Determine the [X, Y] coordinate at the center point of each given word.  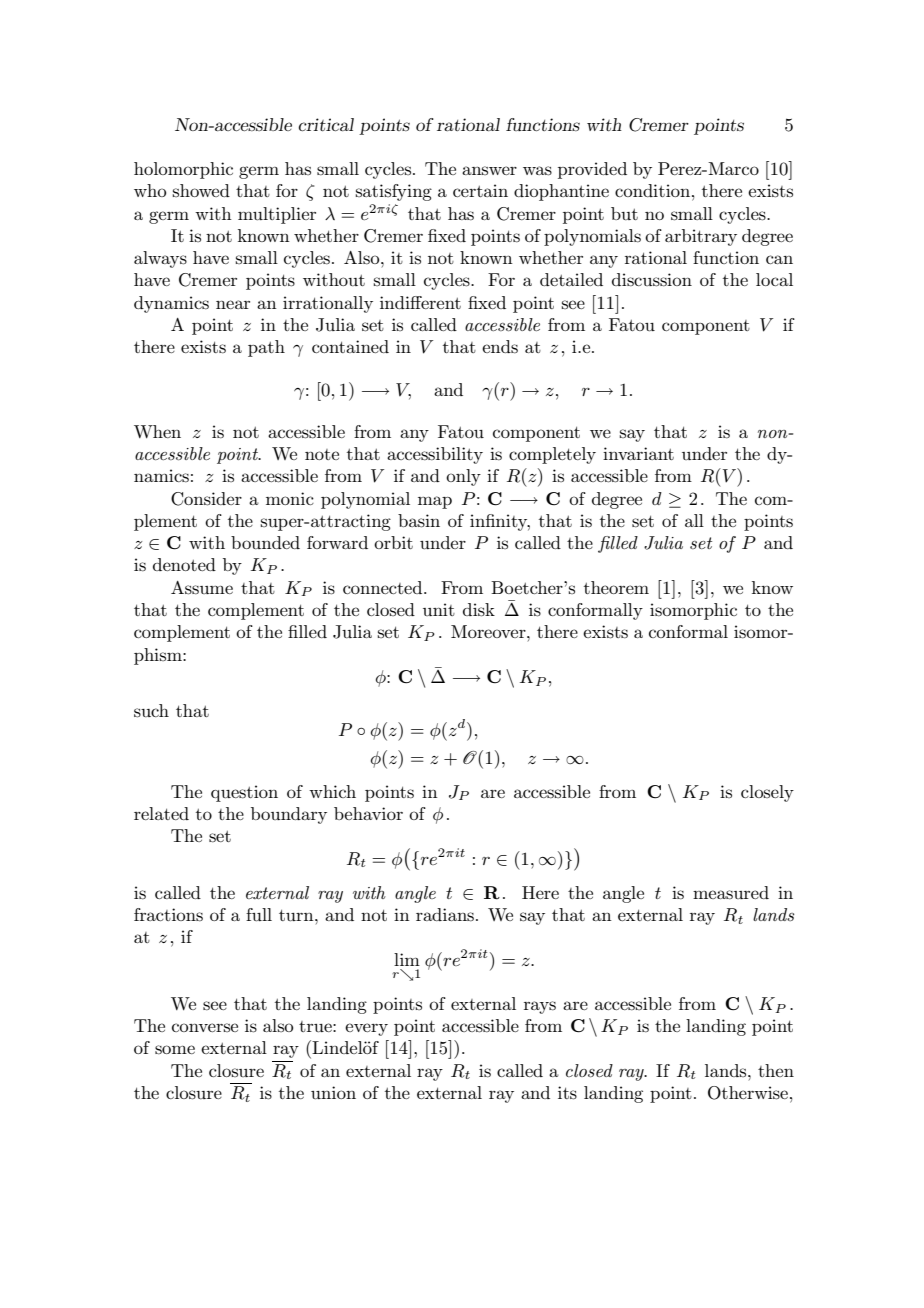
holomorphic [183, 170]
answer [489, 170]
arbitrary [701, 237]
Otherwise [748, 1093]
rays [540, 1007]
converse [205, 1027]
